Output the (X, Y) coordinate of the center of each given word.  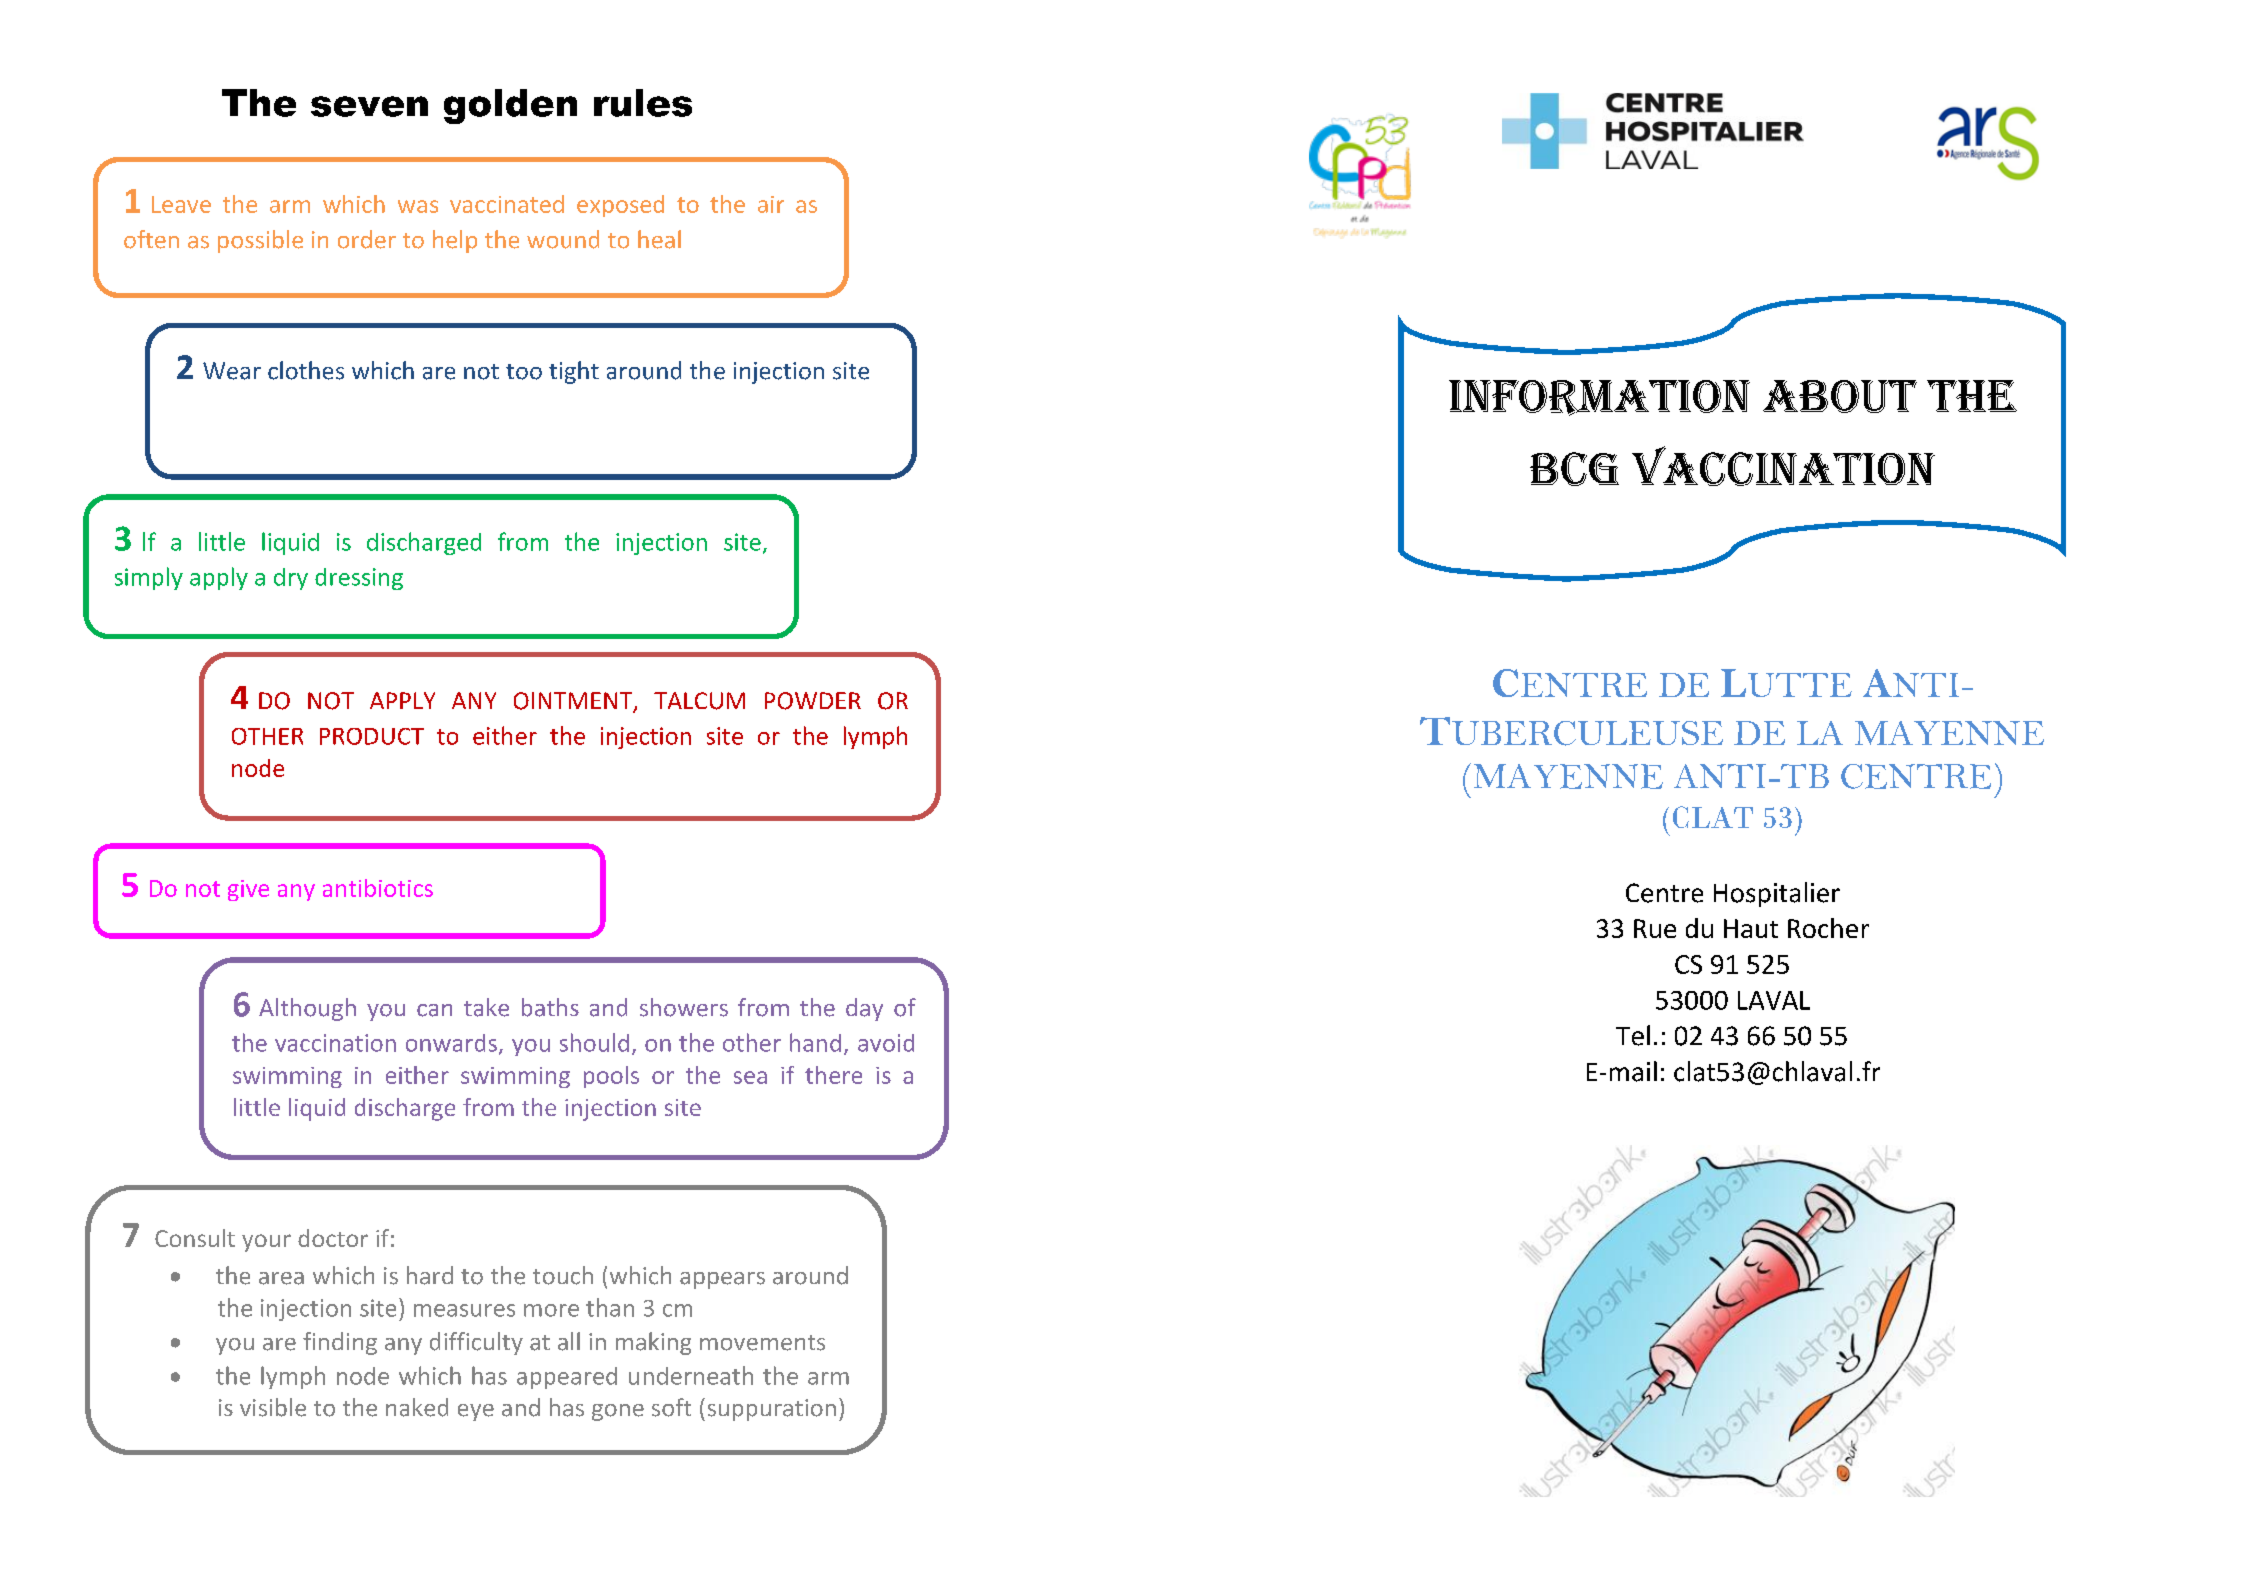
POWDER (813, 701)
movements (762, 1343)
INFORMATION (1599, 398)
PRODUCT (372, 736)
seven (369, 106)
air (771, 204)
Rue (1655, 928)
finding (340, 1343)
